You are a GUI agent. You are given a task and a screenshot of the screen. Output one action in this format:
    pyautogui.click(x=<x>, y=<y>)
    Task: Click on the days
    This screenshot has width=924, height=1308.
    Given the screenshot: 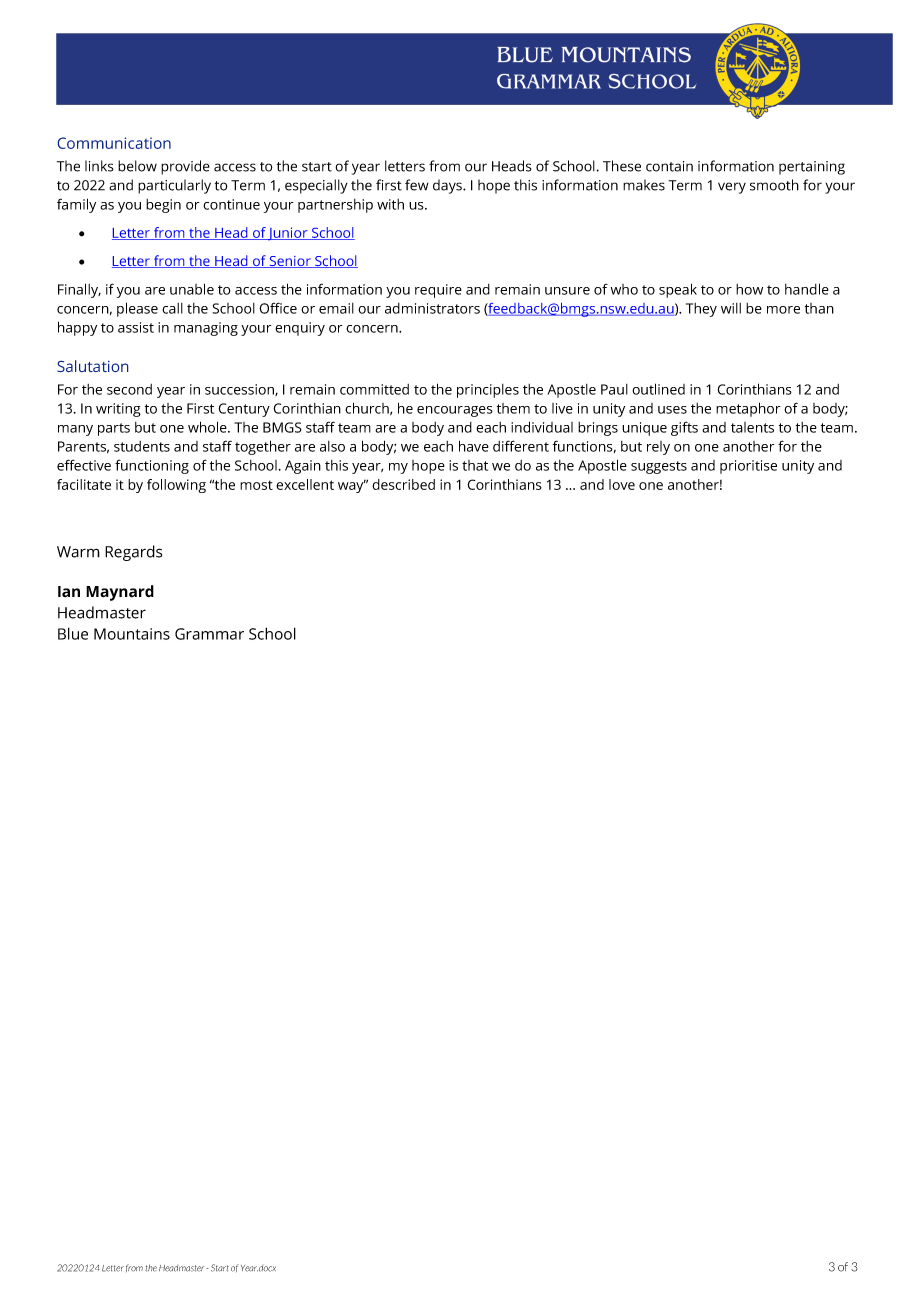 What is the action you would take?
    pyautogui.click(x=448, y=186)
